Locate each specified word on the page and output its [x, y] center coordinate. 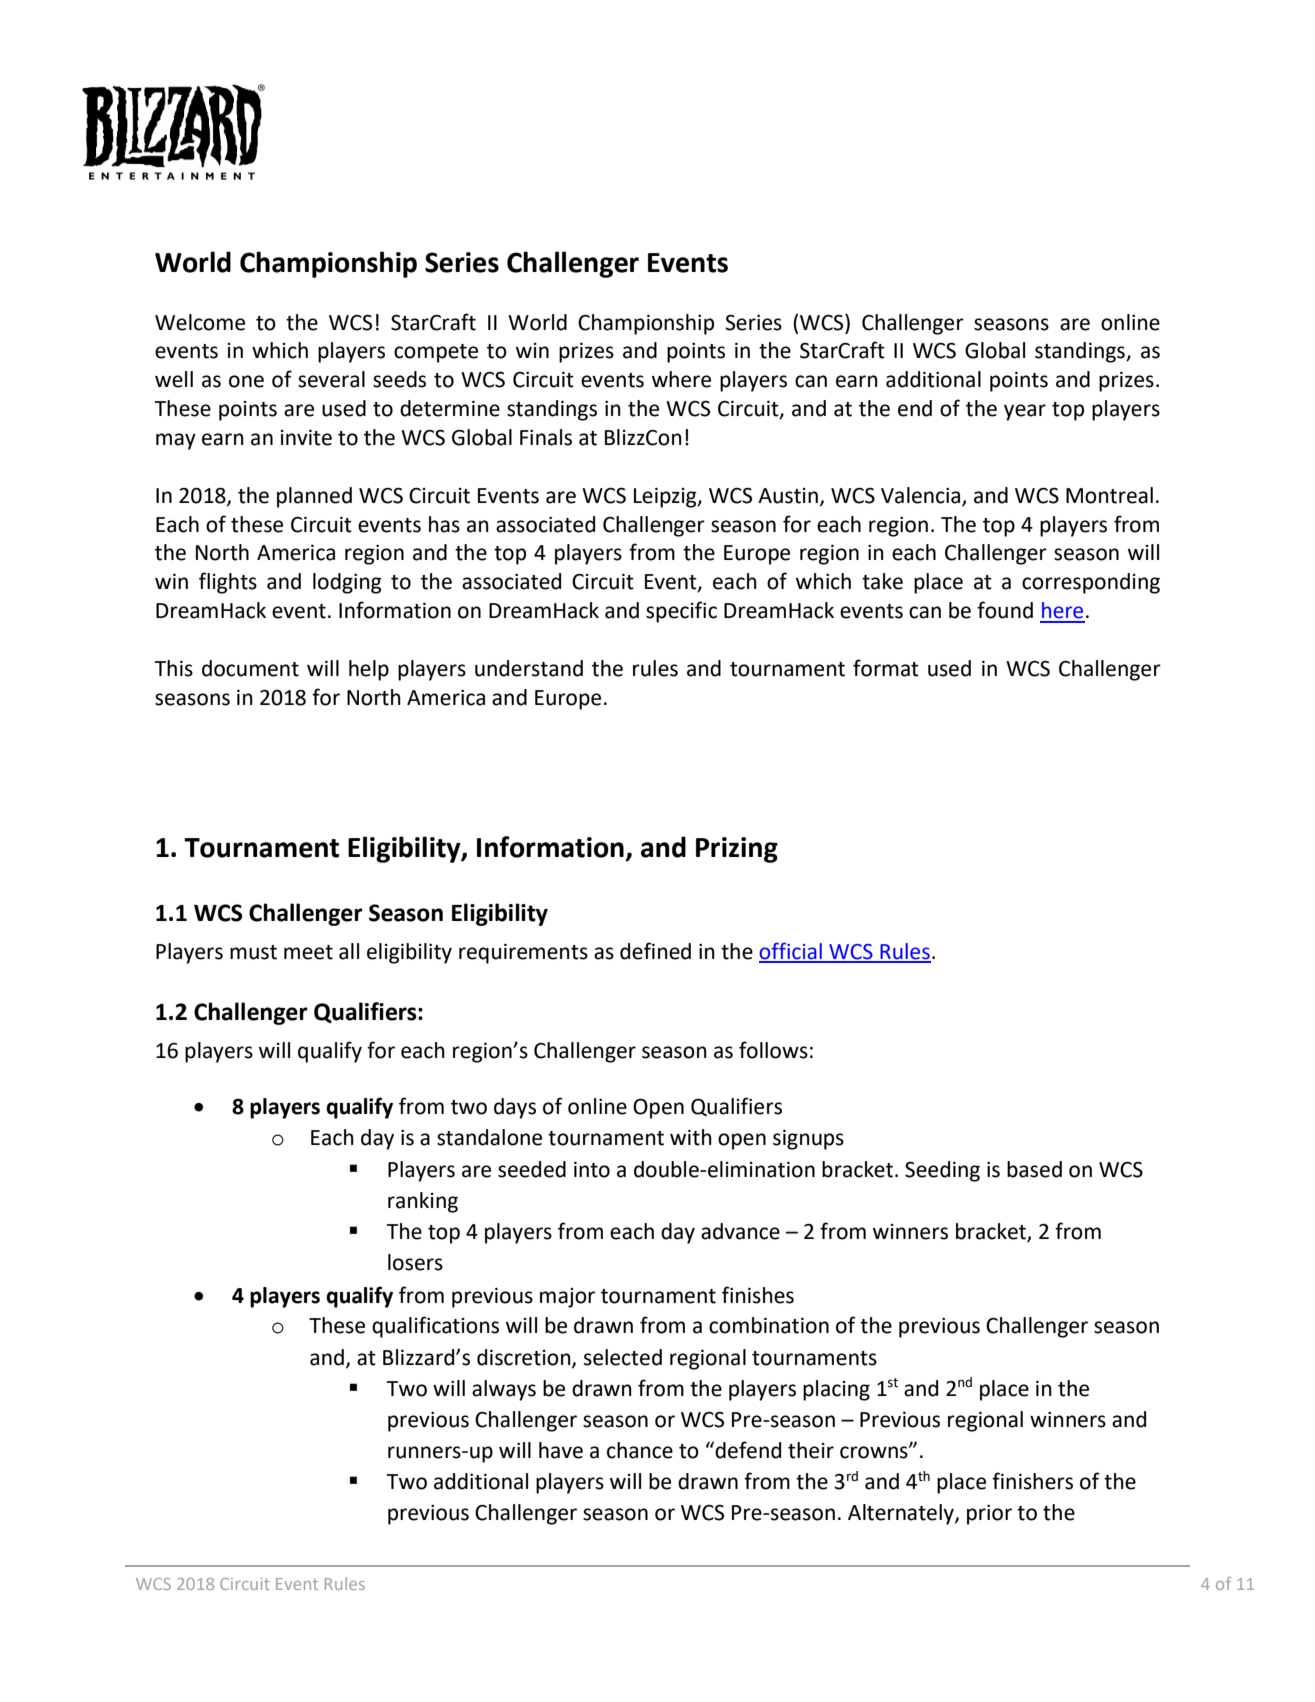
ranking [423, 1202]
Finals [546, 437]
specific [681, 612]
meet [308, 952]
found [1005, 610]
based [1034, 1169]
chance [640, 1450]
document [250, 668]
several [331, 379]
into [592, 1170]
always [504, 1390]
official [791, 952]
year [1025, 412]
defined [655, 951]
